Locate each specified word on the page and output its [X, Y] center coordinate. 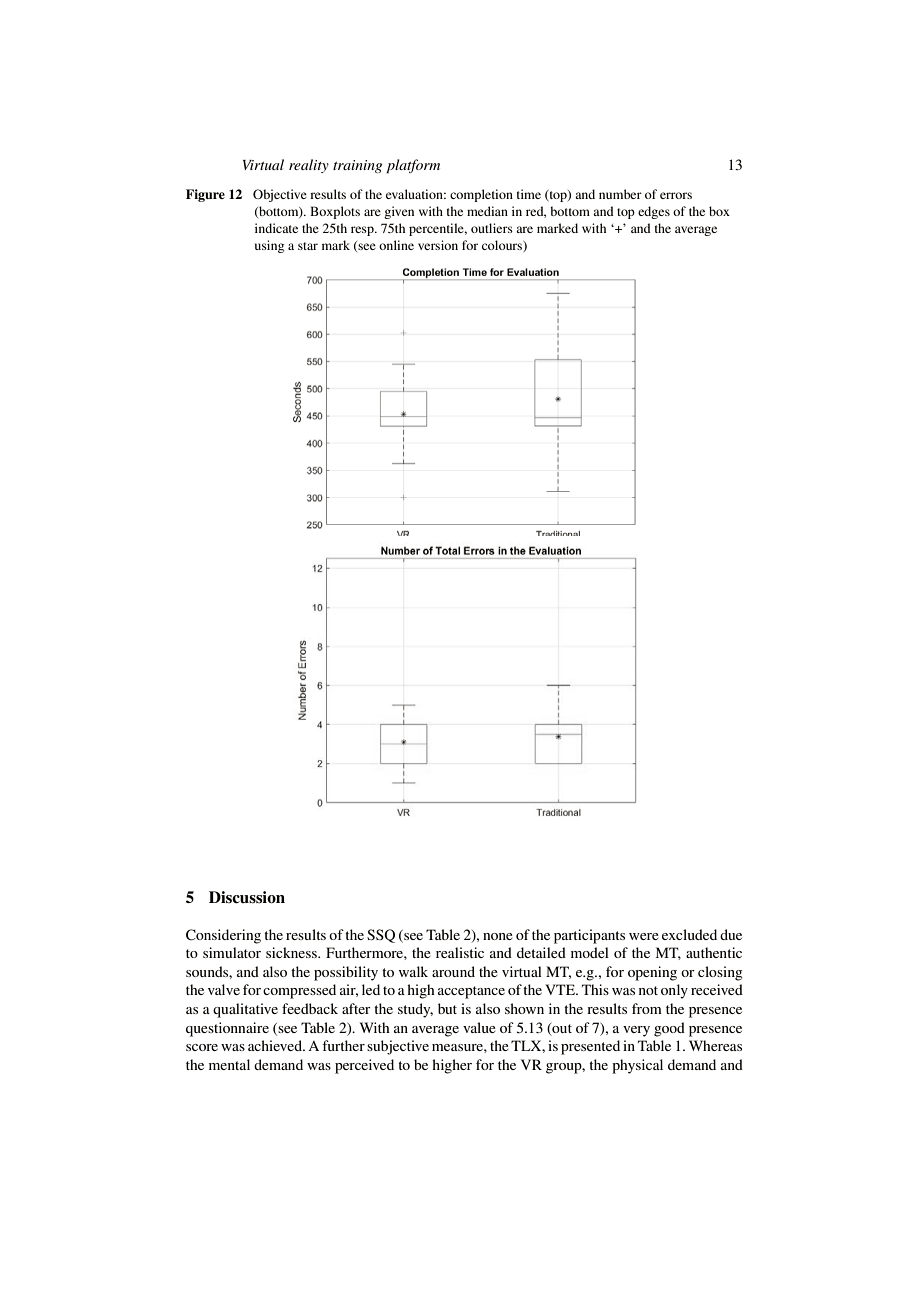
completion [481, 195]
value [479, 1027]
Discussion [247, 897]
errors [676, 195]
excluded [689, 934]
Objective [280, 195]
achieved [276, 1045]
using [269, 246]
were [644, 936]
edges [654, 212]
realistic [460, 952]
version [438, 245]
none [498, 936]
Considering [223, 936]
